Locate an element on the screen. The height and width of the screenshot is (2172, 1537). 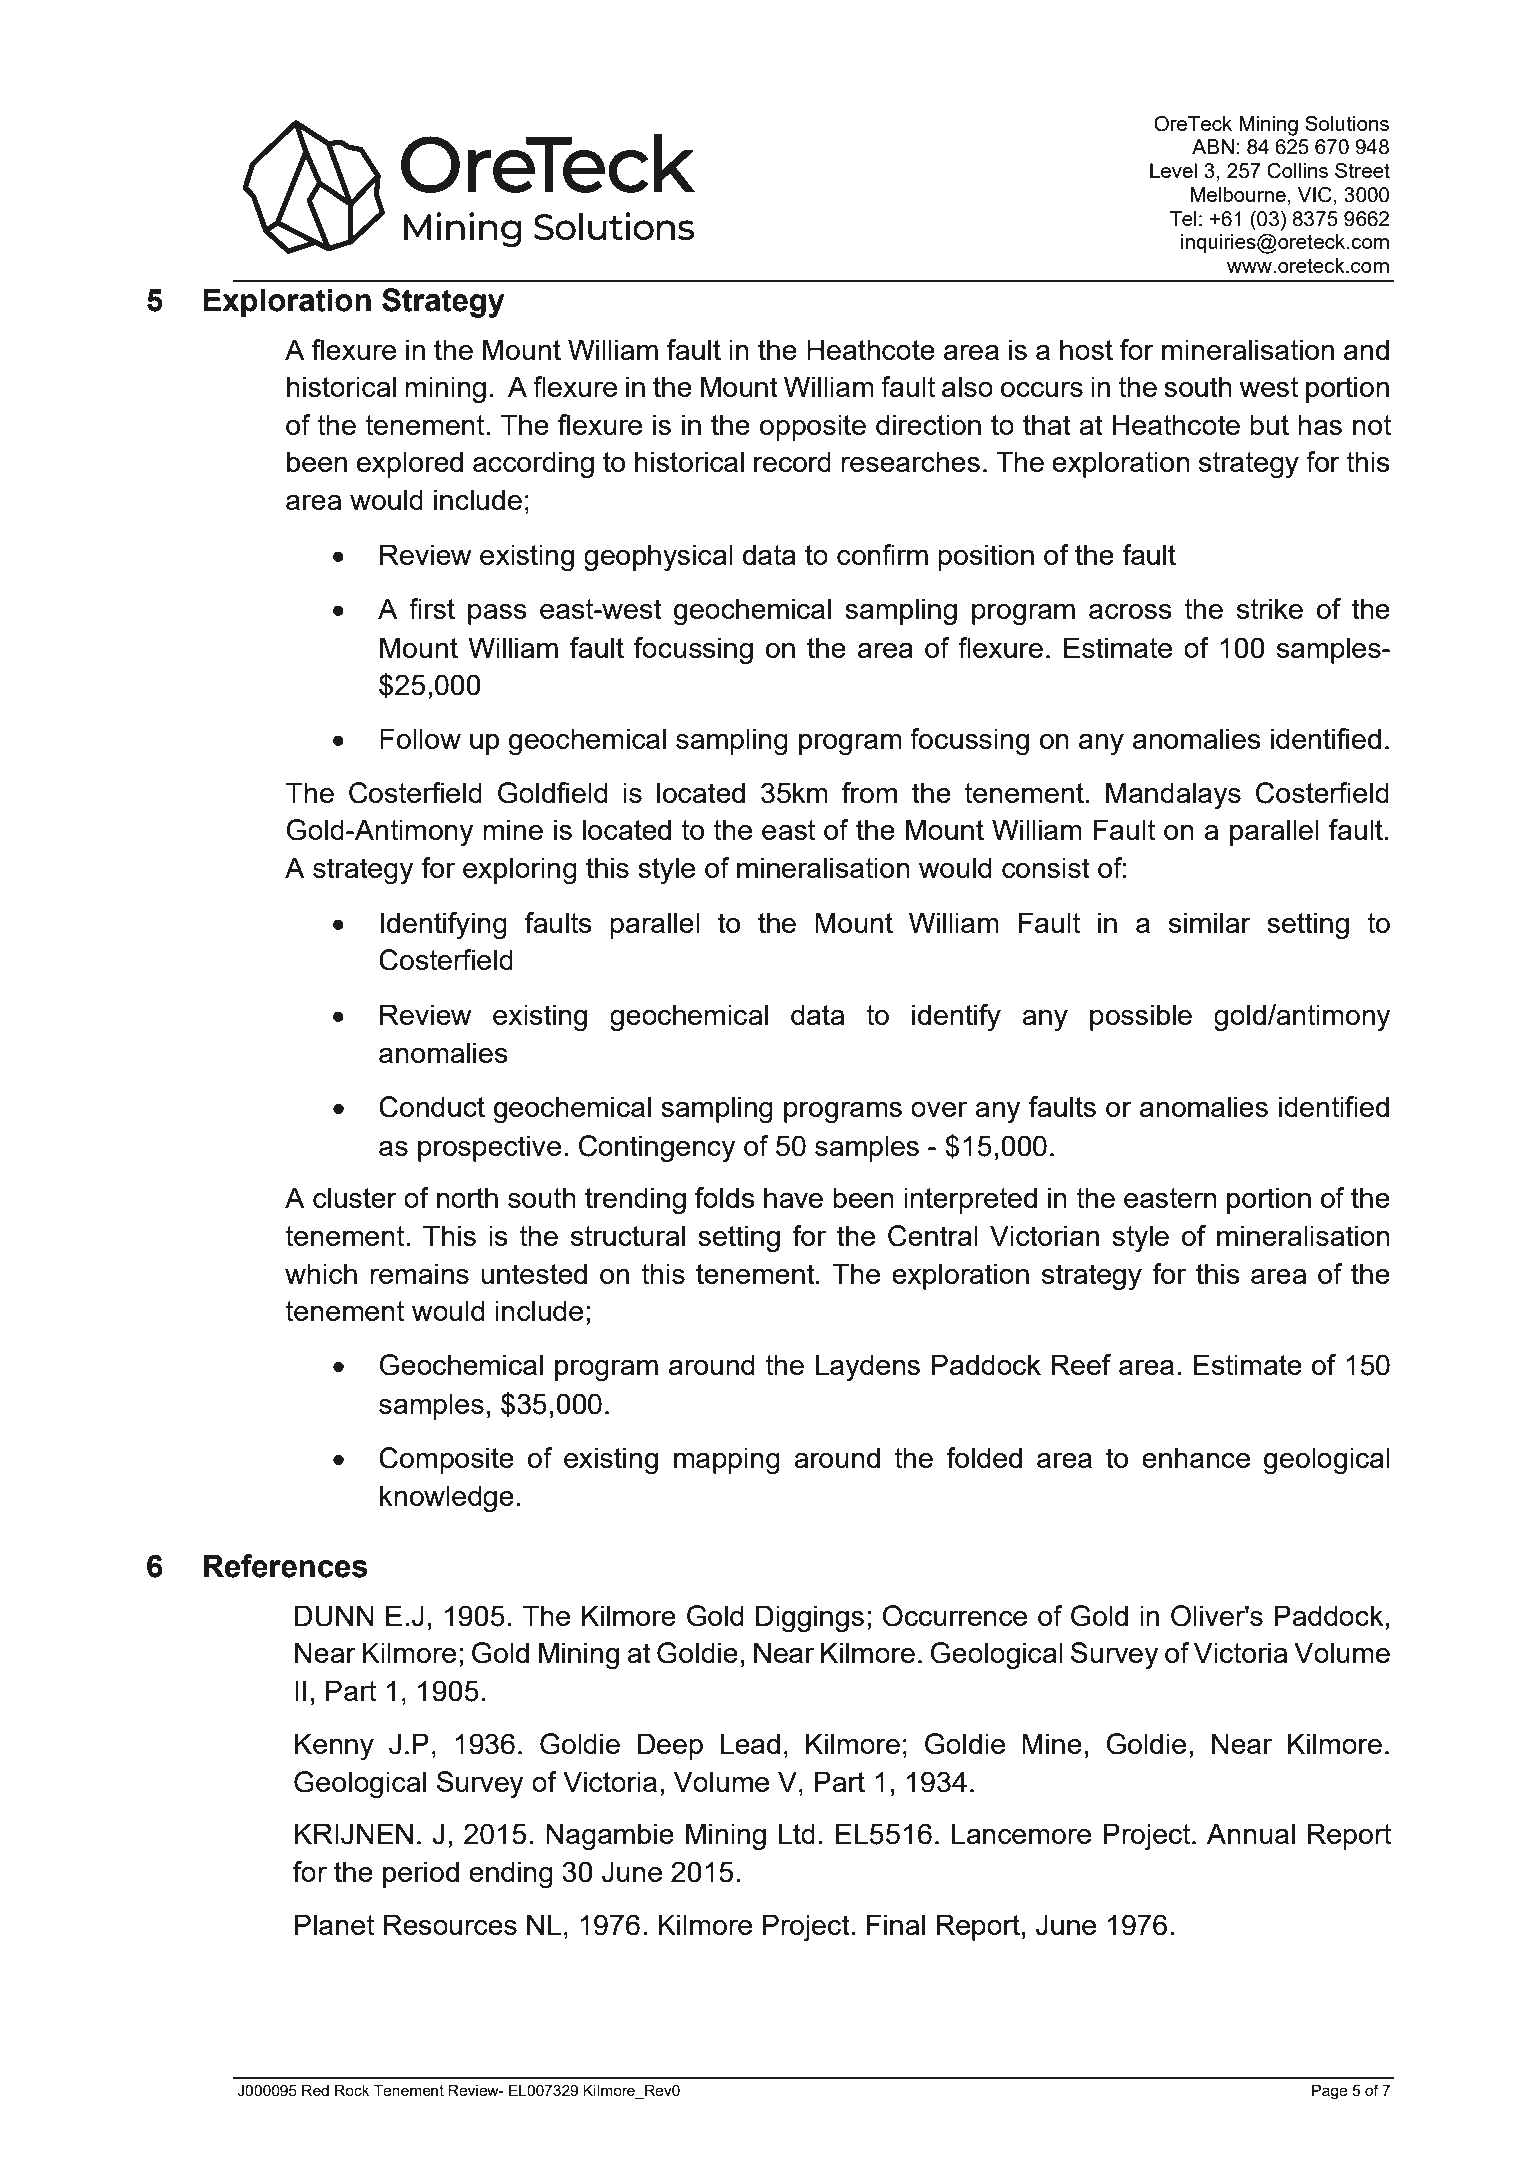
from is located at coordinates (869, 792).
